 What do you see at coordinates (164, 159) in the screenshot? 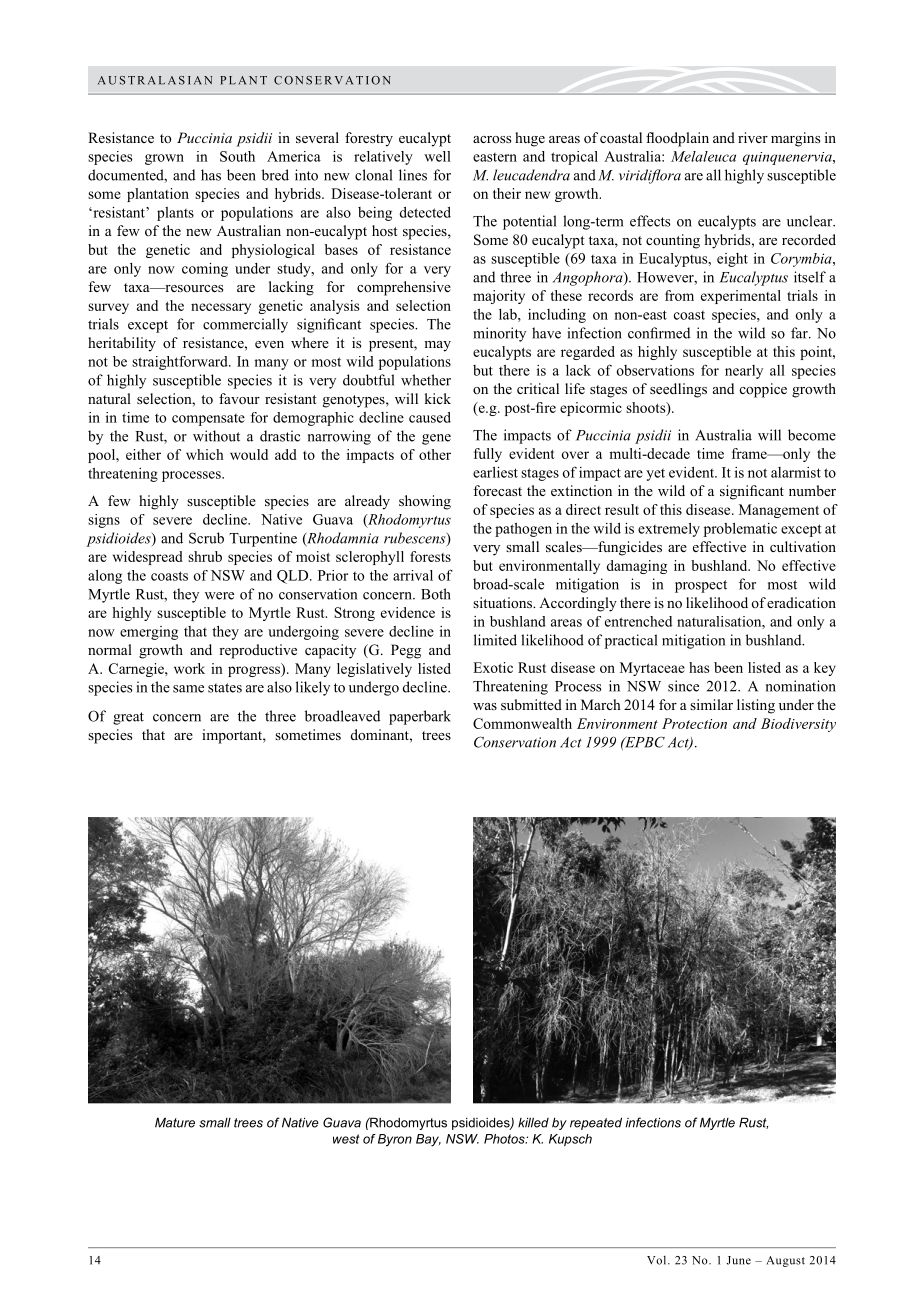
I see `grown` at bounding box center [164, 159].
